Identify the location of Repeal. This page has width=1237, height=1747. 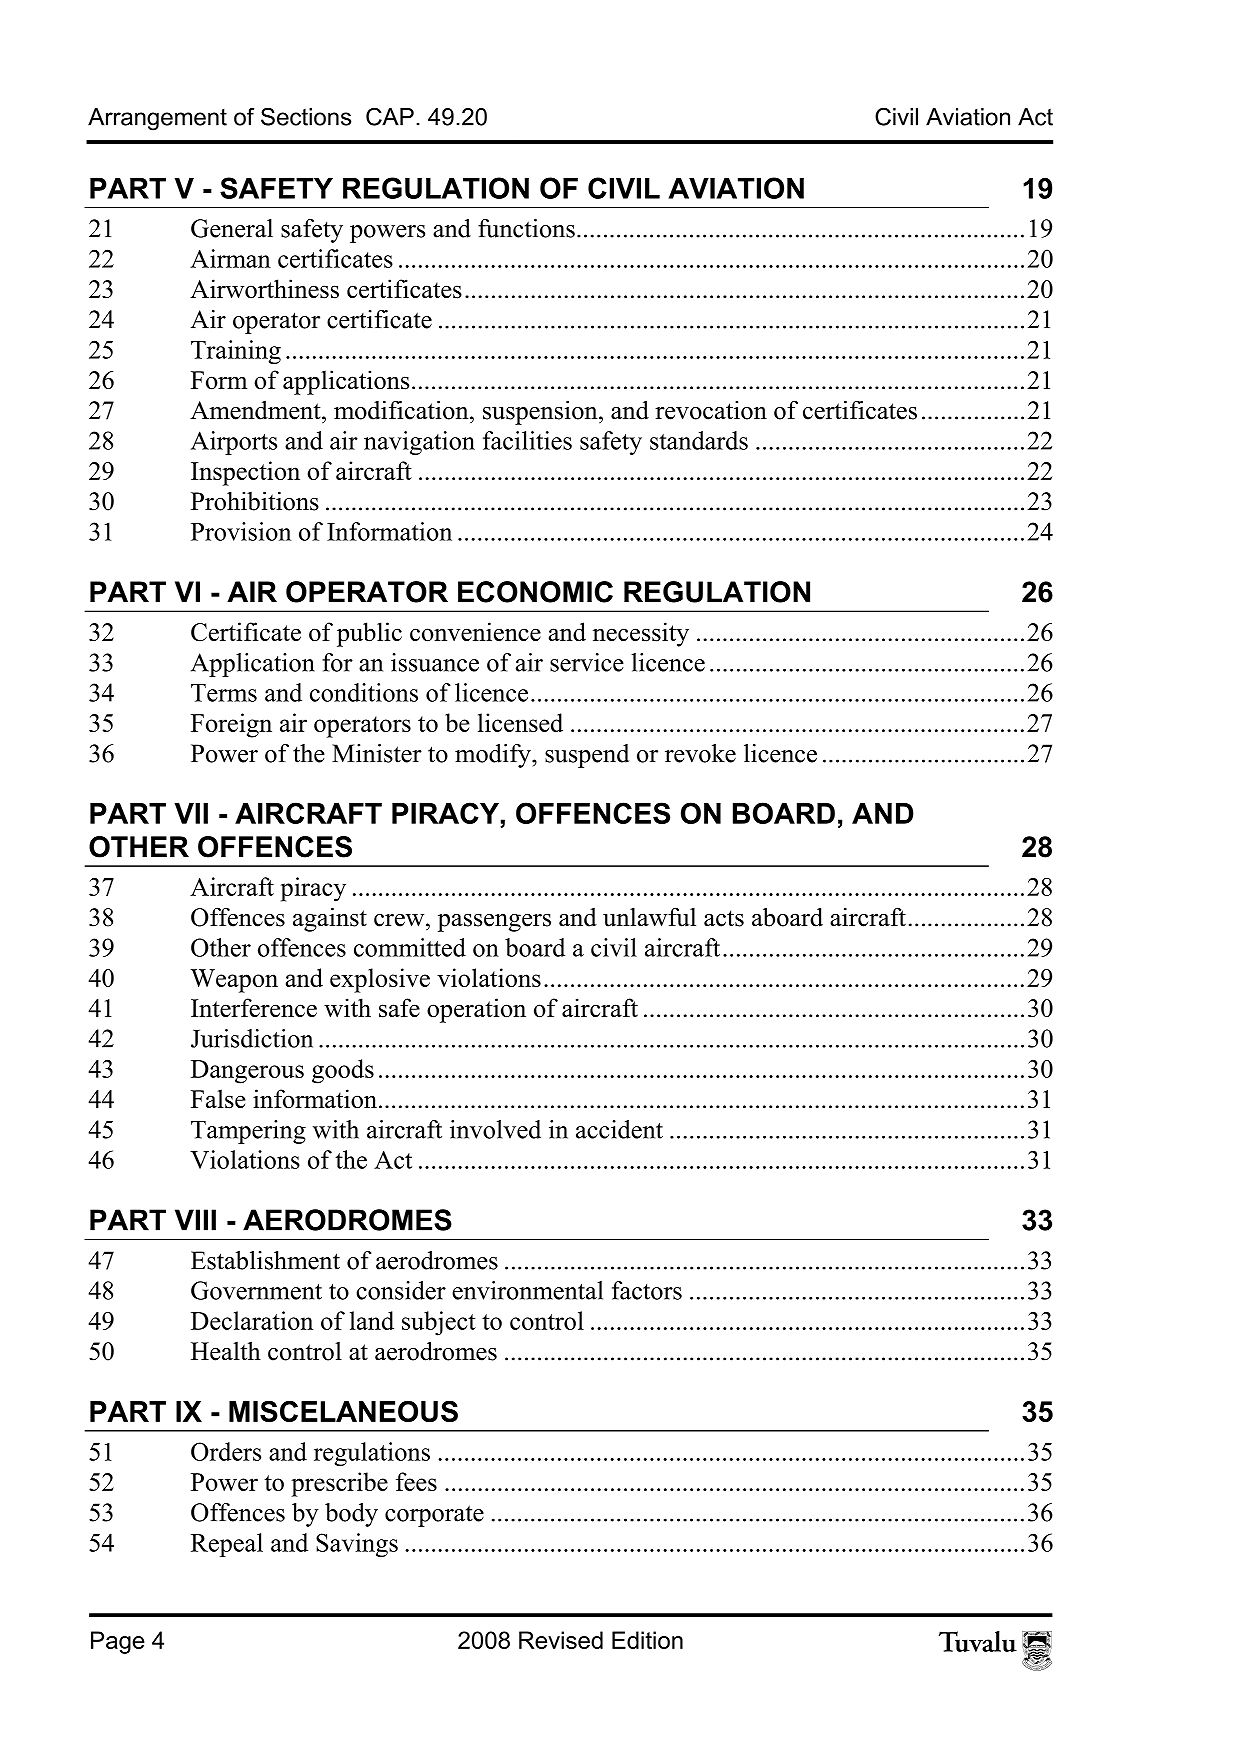
(227, 1545).
